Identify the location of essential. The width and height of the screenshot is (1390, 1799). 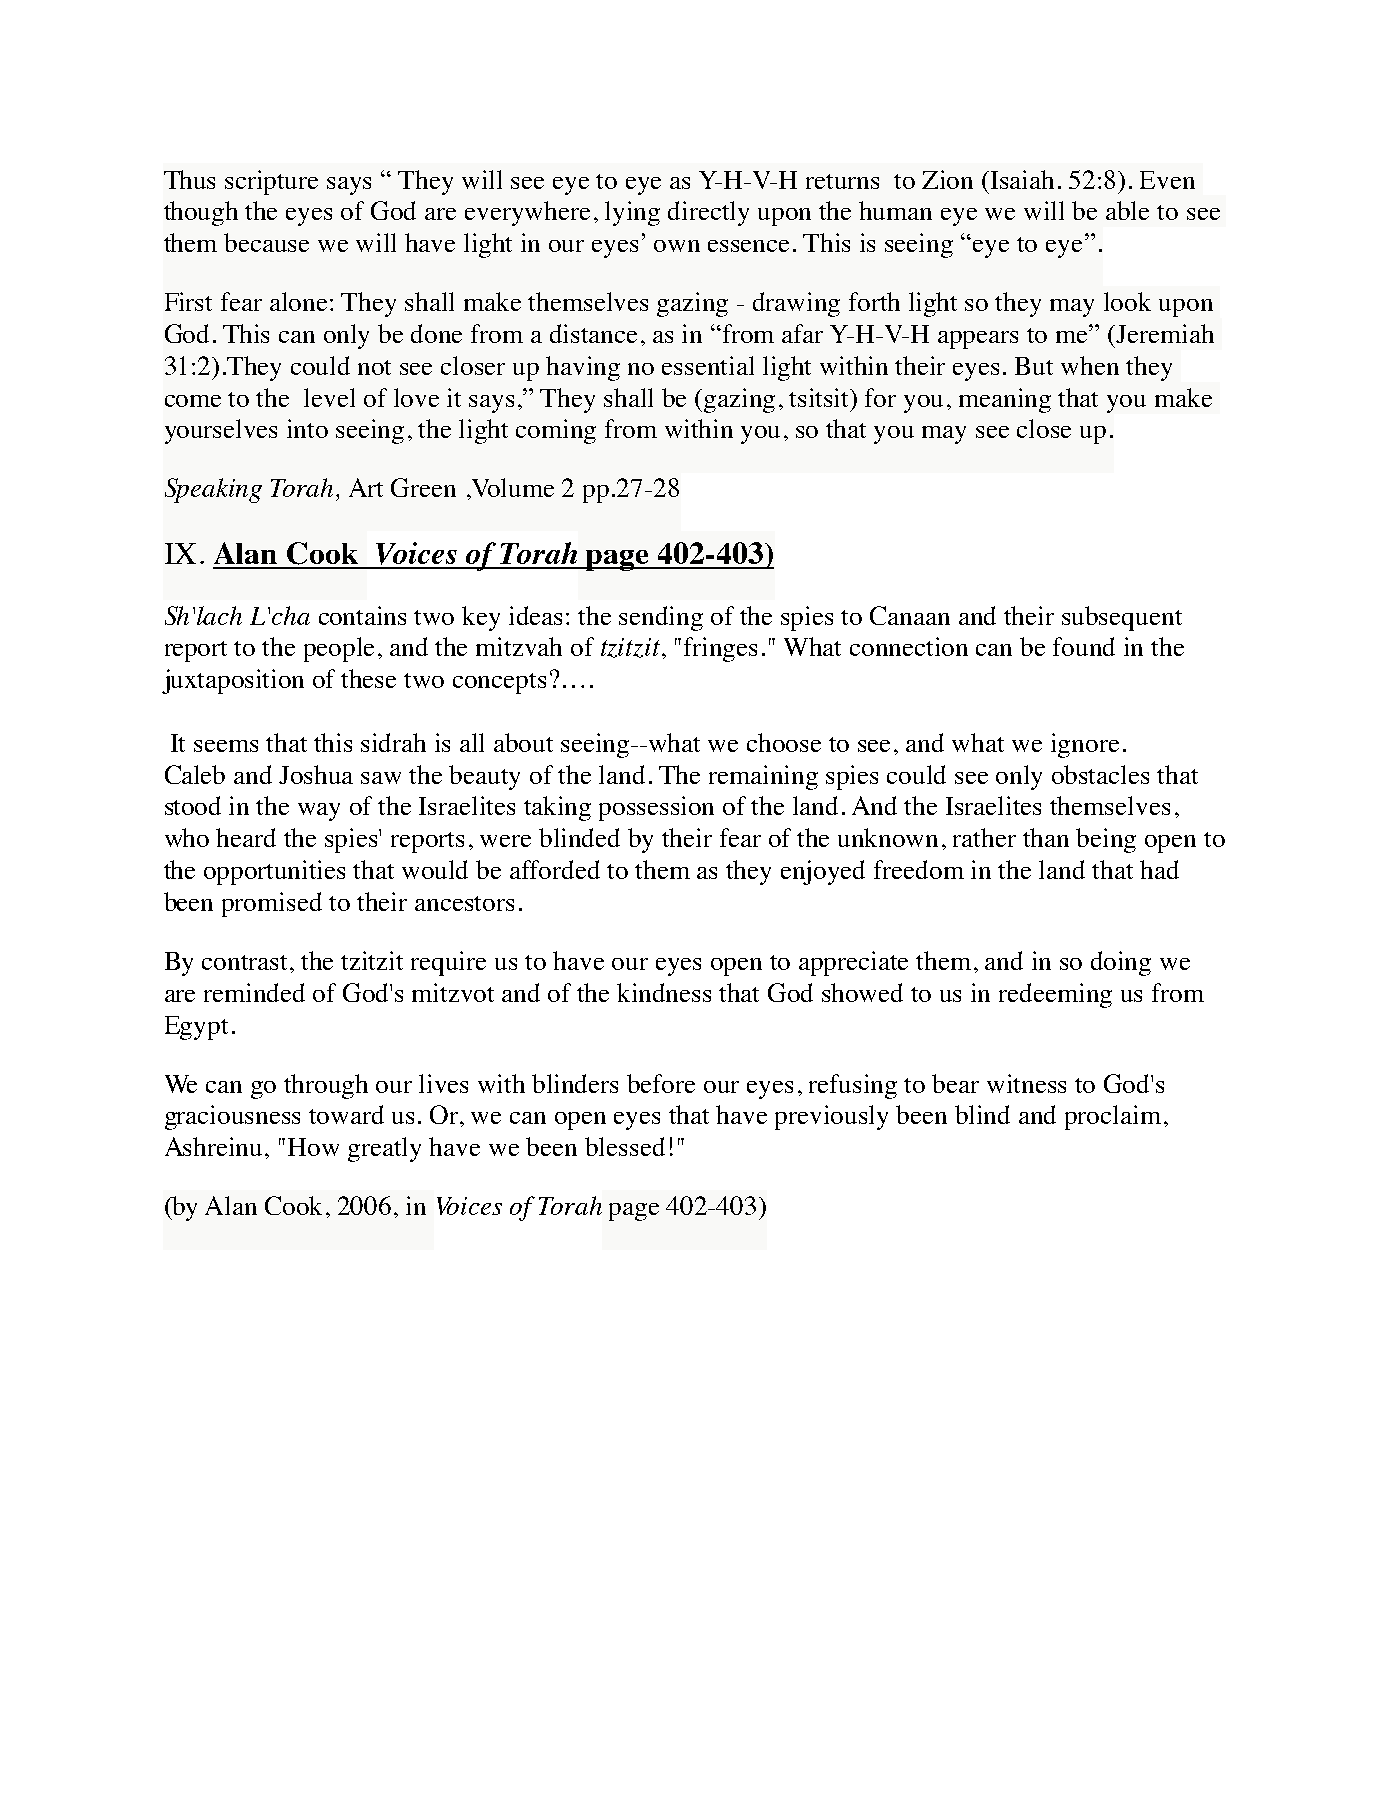
(708, 365).
